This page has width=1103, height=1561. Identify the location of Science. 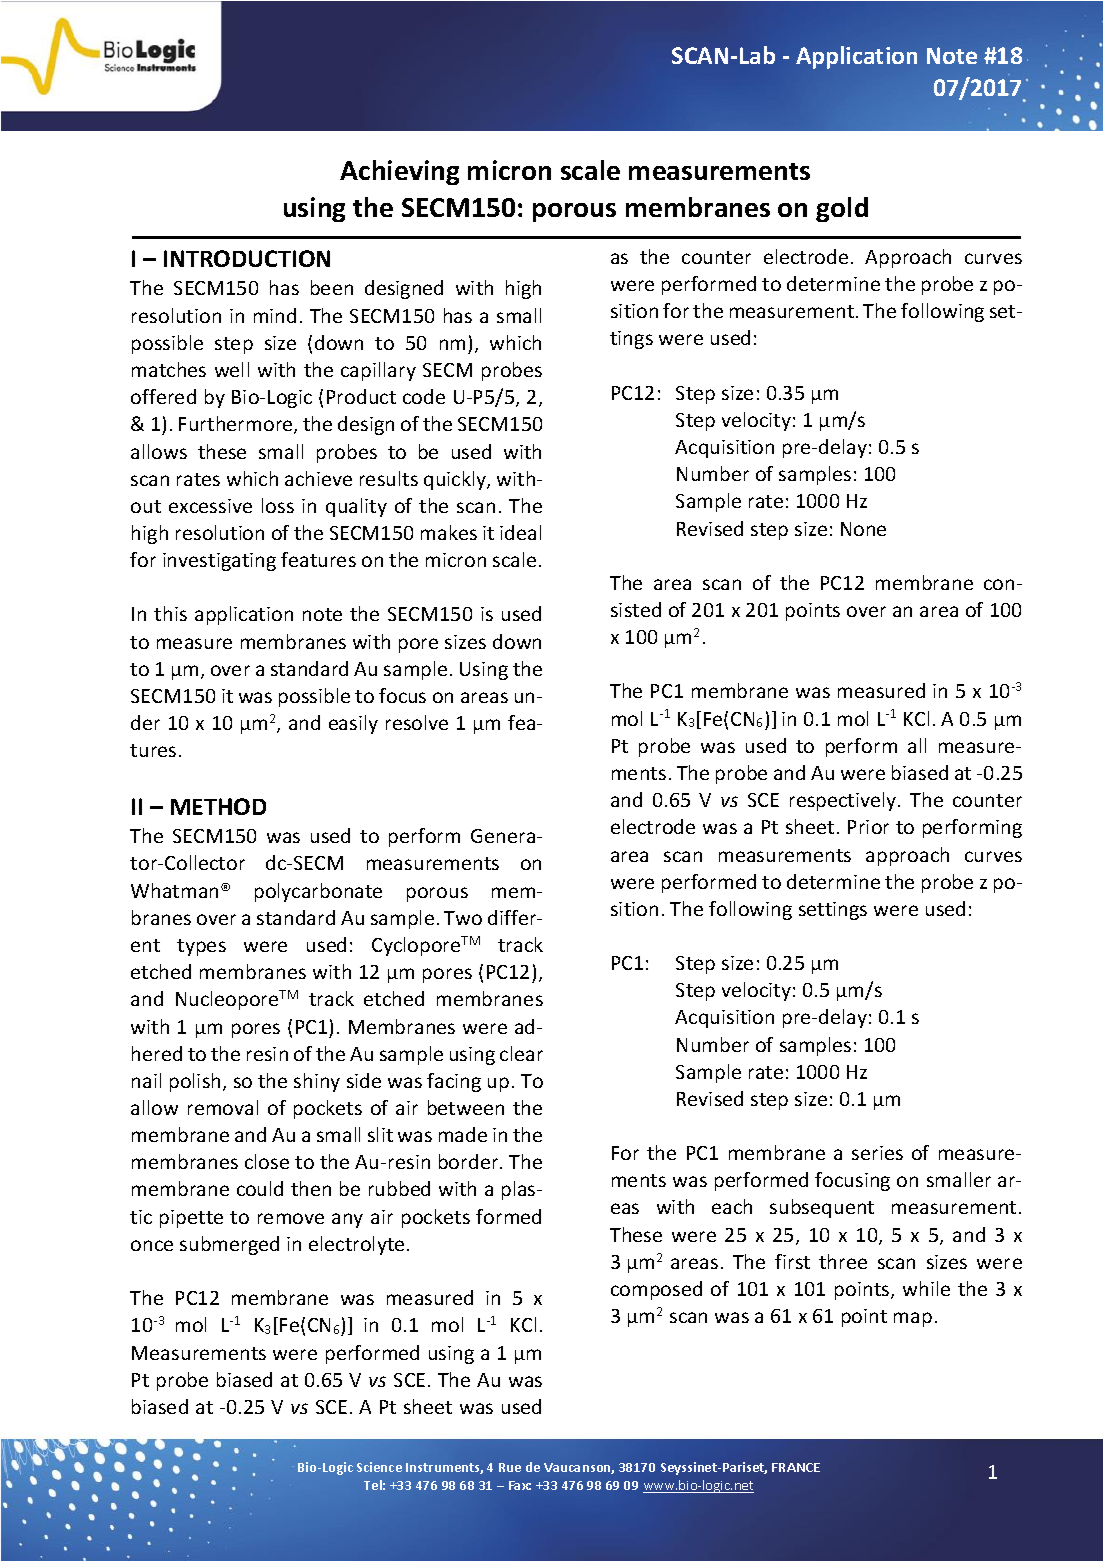
(379, 1467).
